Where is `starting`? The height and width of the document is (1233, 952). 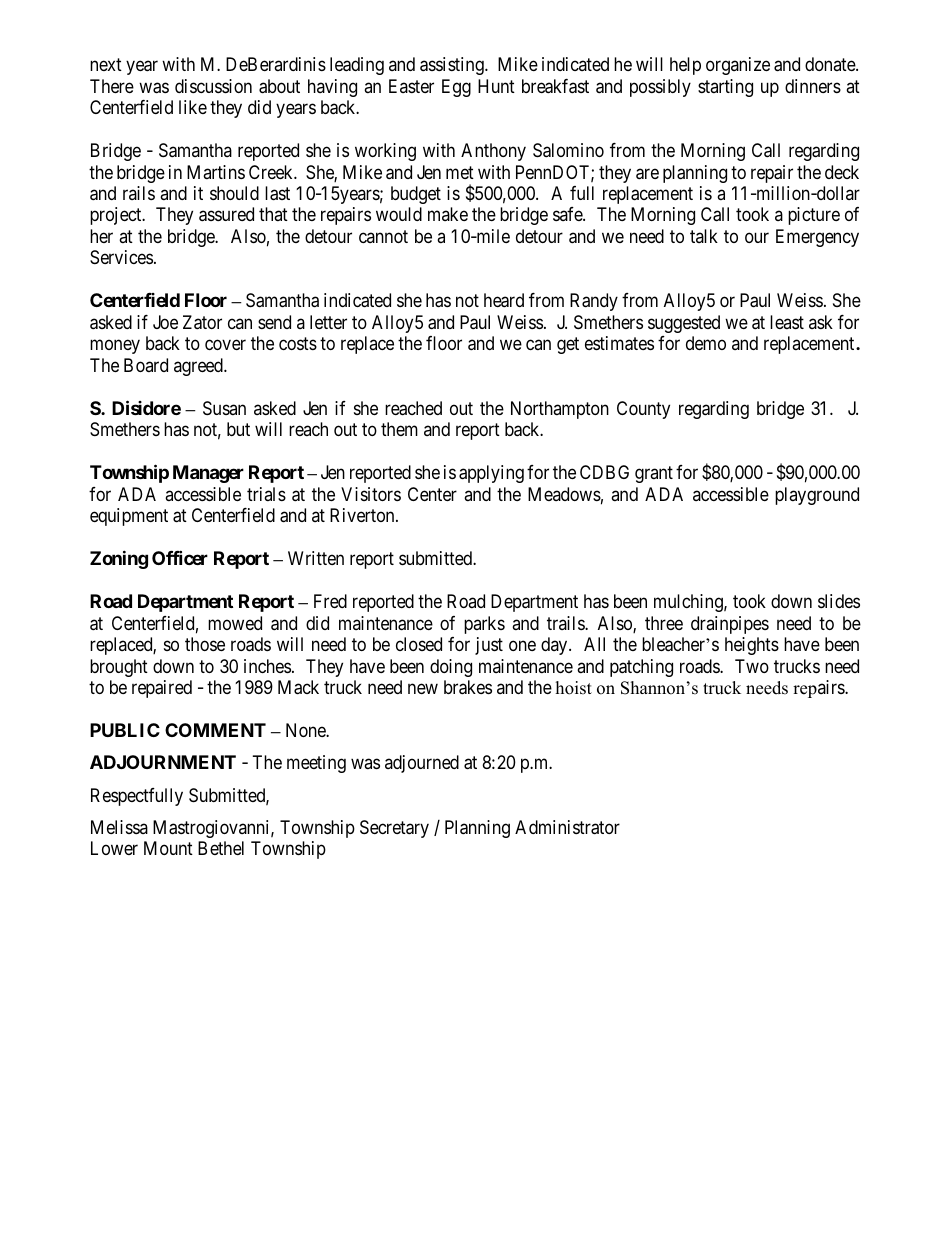
starting is located at coordinates (725, 88).
